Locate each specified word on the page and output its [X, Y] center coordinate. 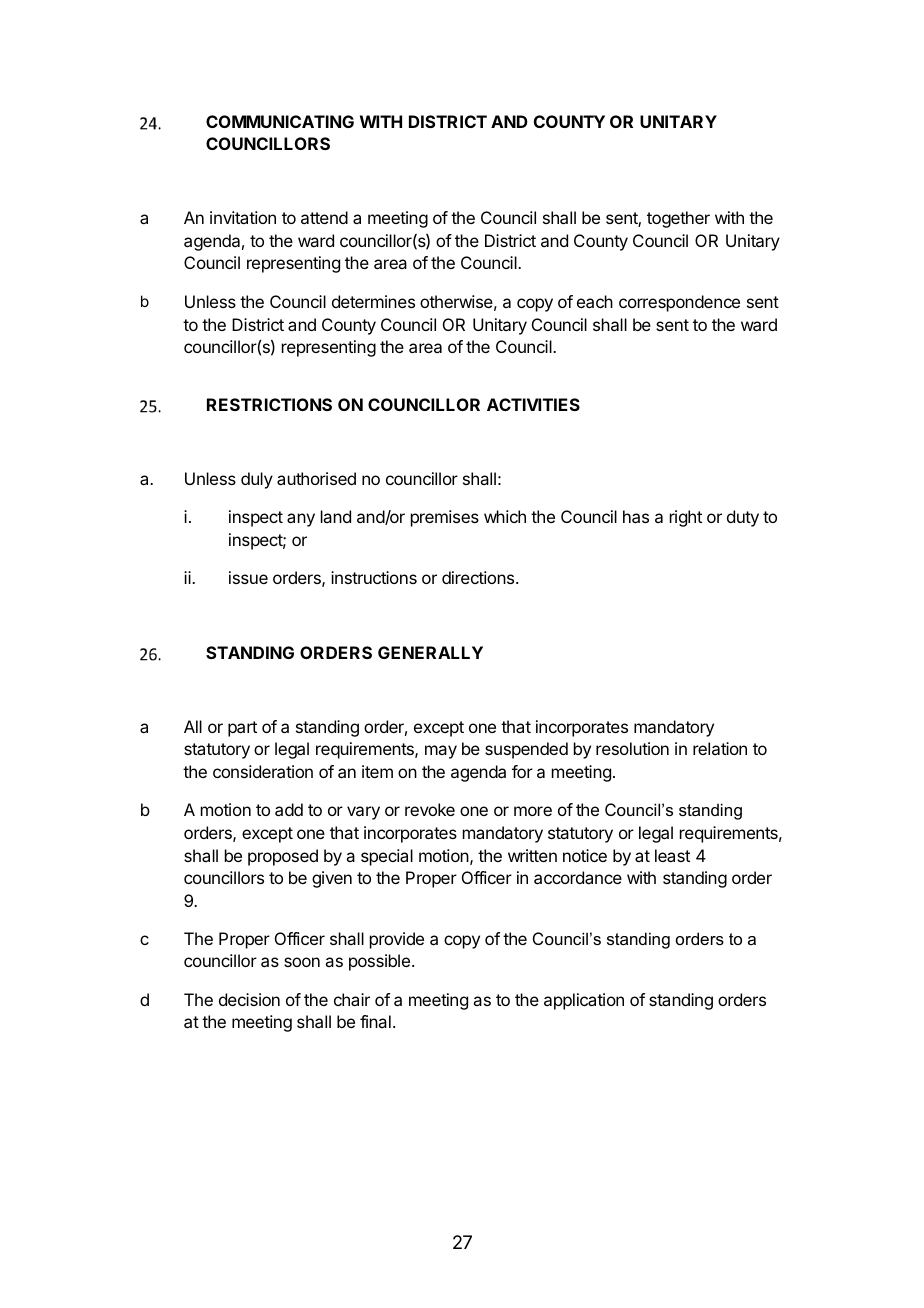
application [584, 1001]
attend [324, 217]
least [672, 855]
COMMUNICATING [280, 121]
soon [302, 962]
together [678, 219]
